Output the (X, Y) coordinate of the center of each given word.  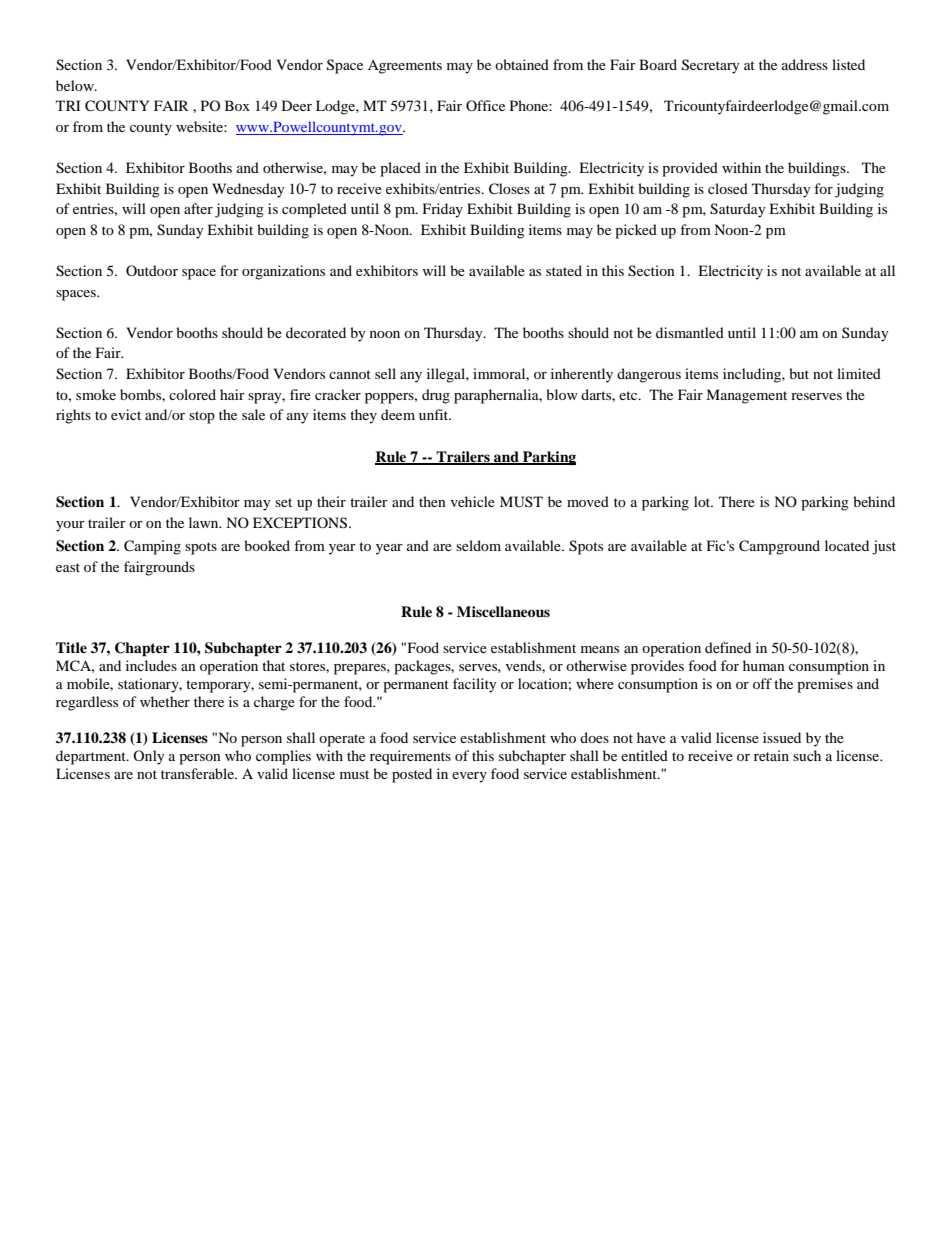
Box (237, 105)
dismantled (690, 332)
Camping (152, 547)
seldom (478, 545)
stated (564, 270)
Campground (779, 547)
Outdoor (152, 270)
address (805, 64)
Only (149, 757)
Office (485, 105)
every (469, 777)
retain (771, 755)
